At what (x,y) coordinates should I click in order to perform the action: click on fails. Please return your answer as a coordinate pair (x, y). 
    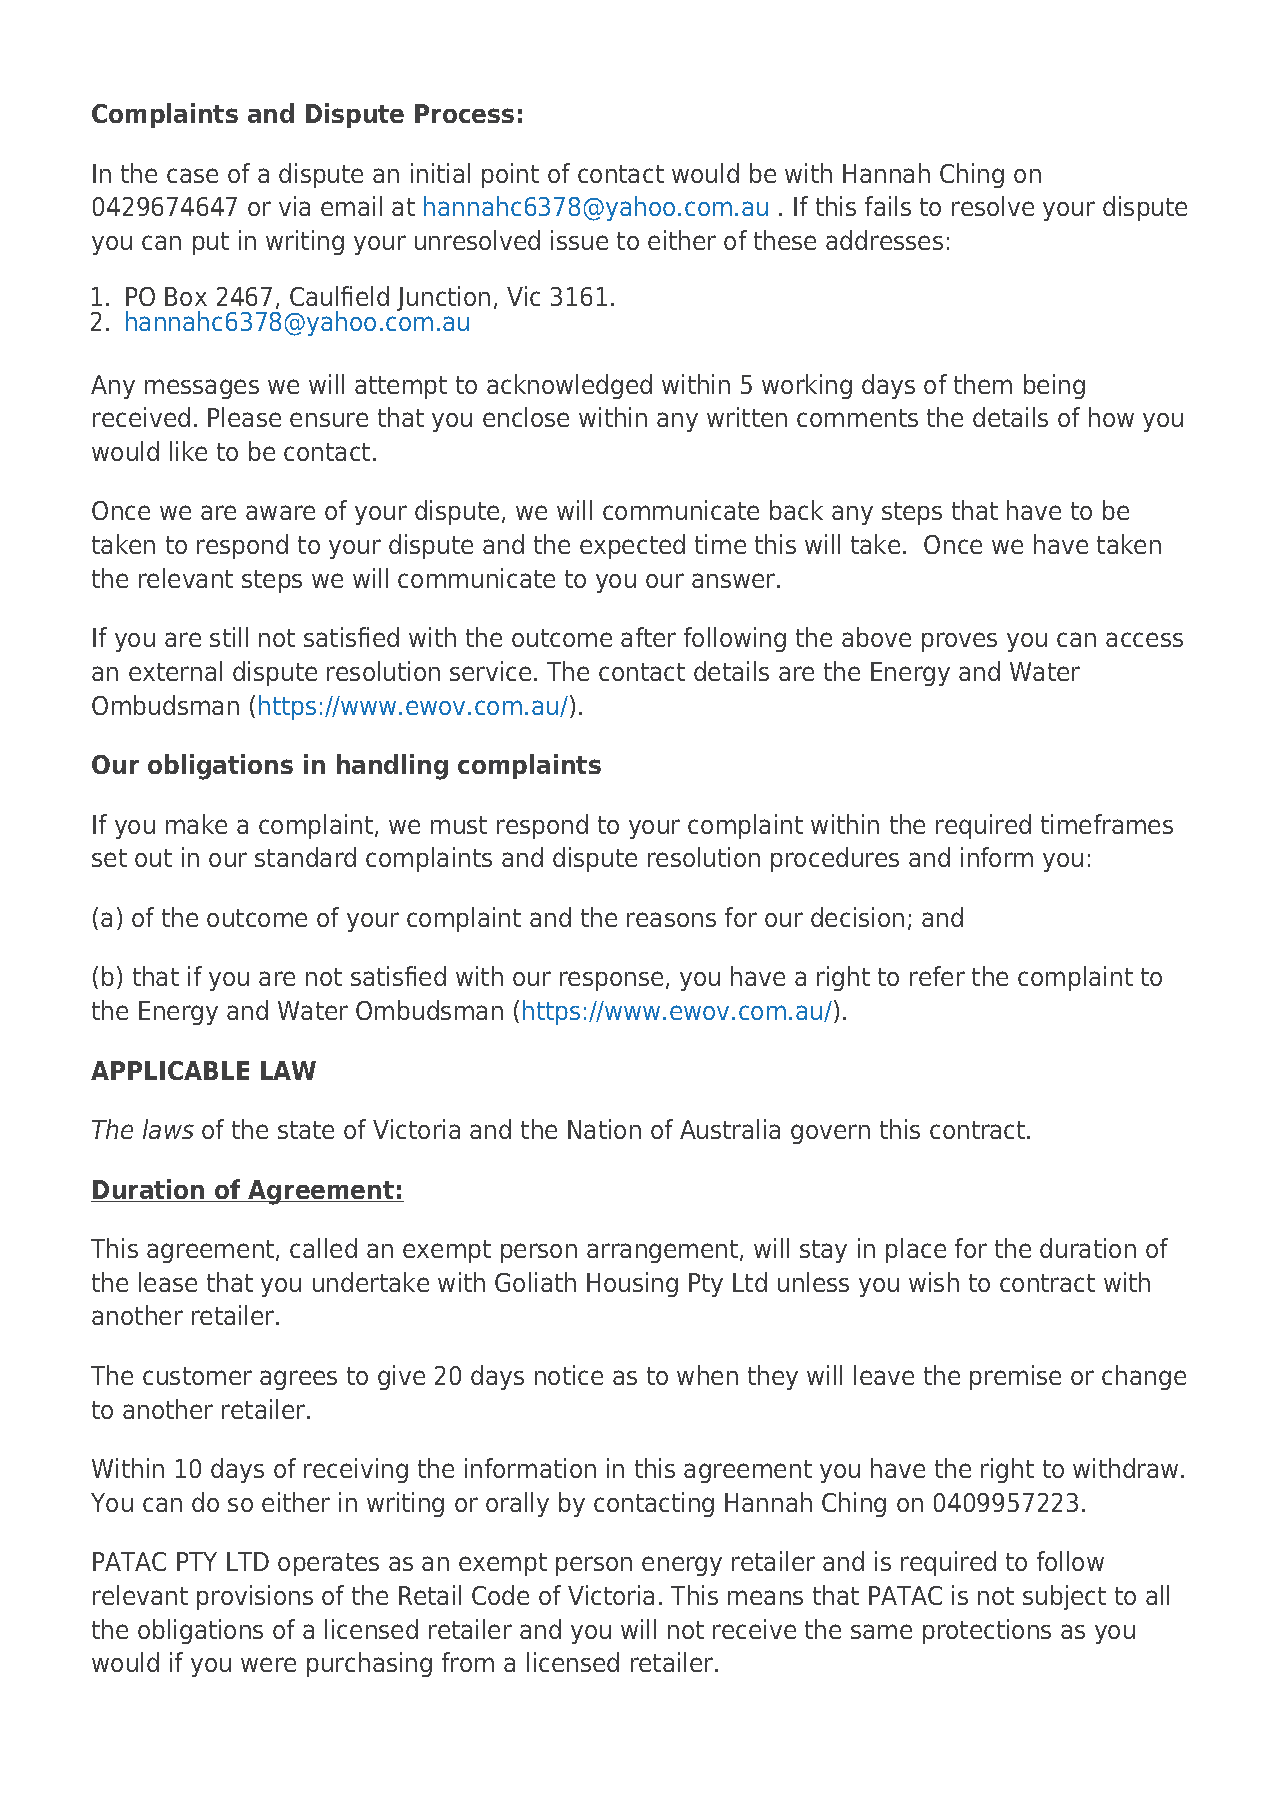
    Looking at the image, I should click on (888, 206).
